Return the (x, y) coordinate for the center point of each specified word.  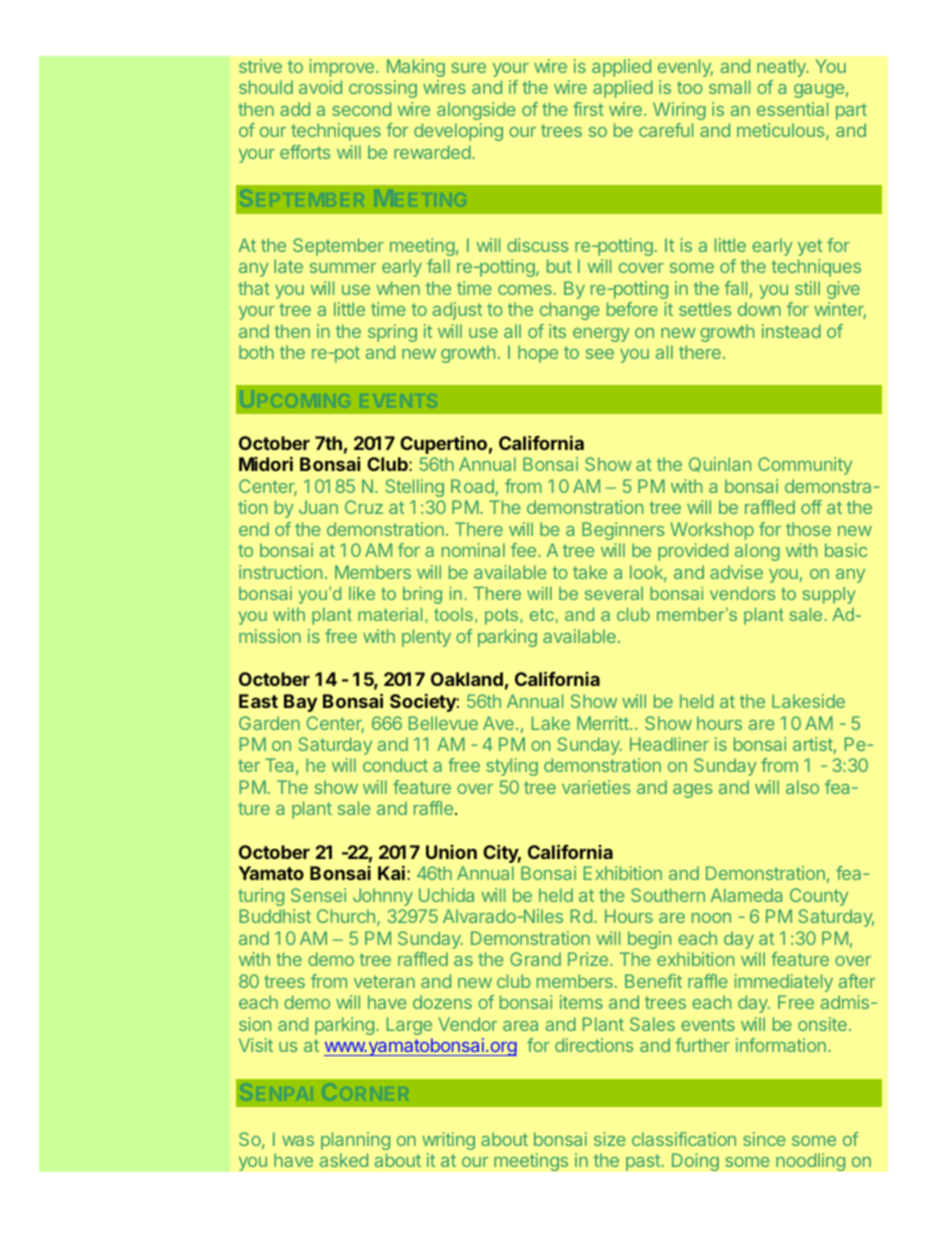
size (610, 1139)
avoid (320, 87)
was (298, 1141)
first (588, 109)
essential (792, 109)
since (765, 1139)
